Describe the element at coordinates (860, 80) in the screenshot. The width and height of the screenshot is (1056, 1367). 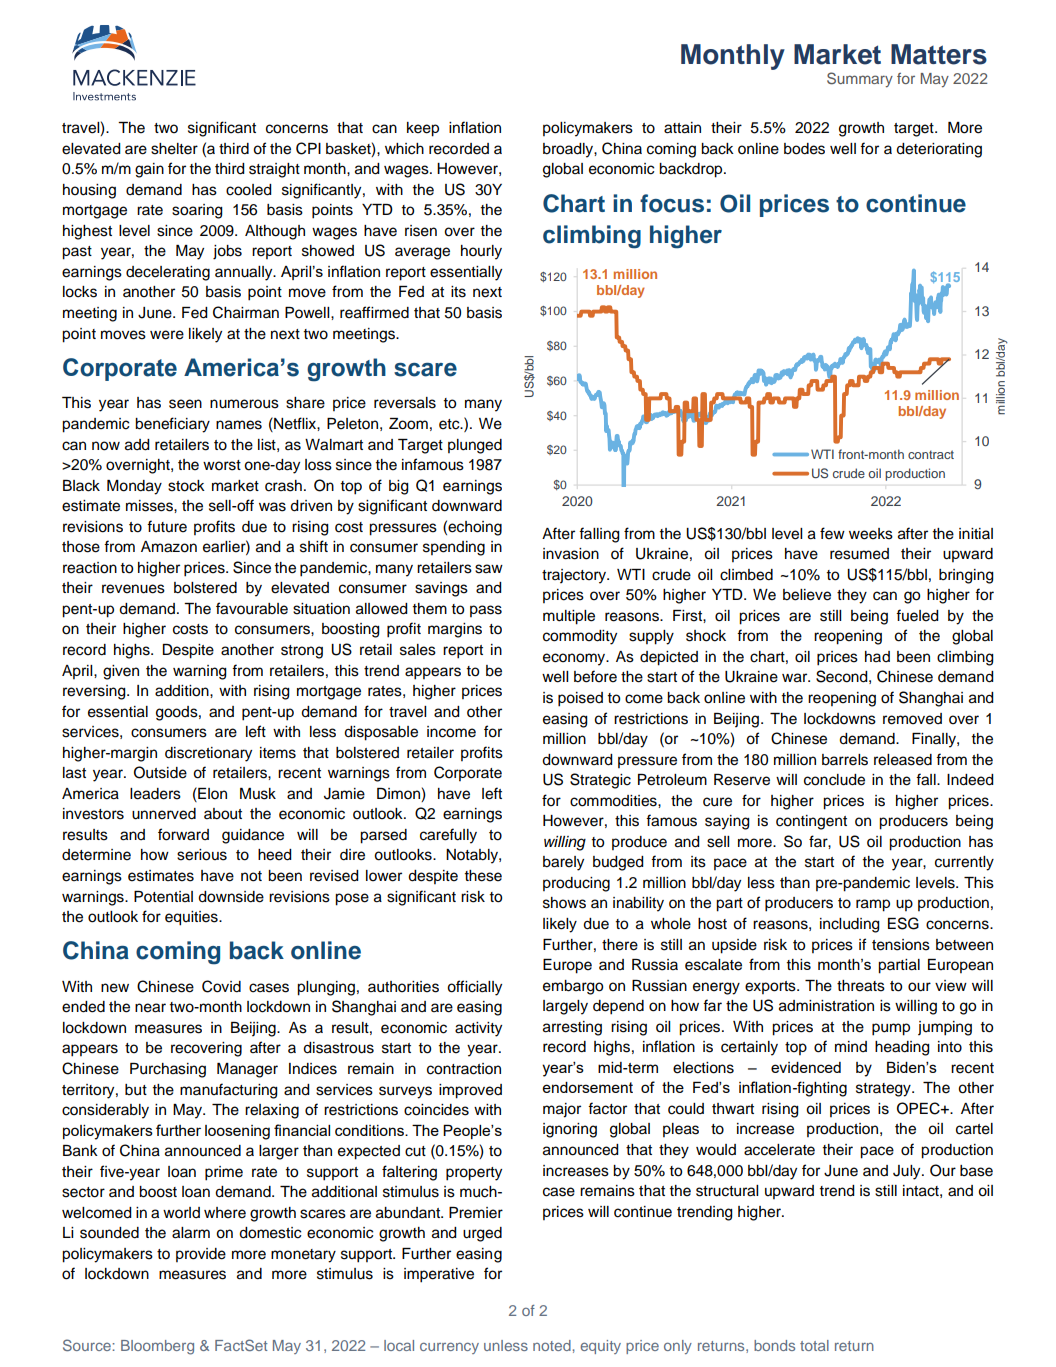
I see `Summary` at that location.
